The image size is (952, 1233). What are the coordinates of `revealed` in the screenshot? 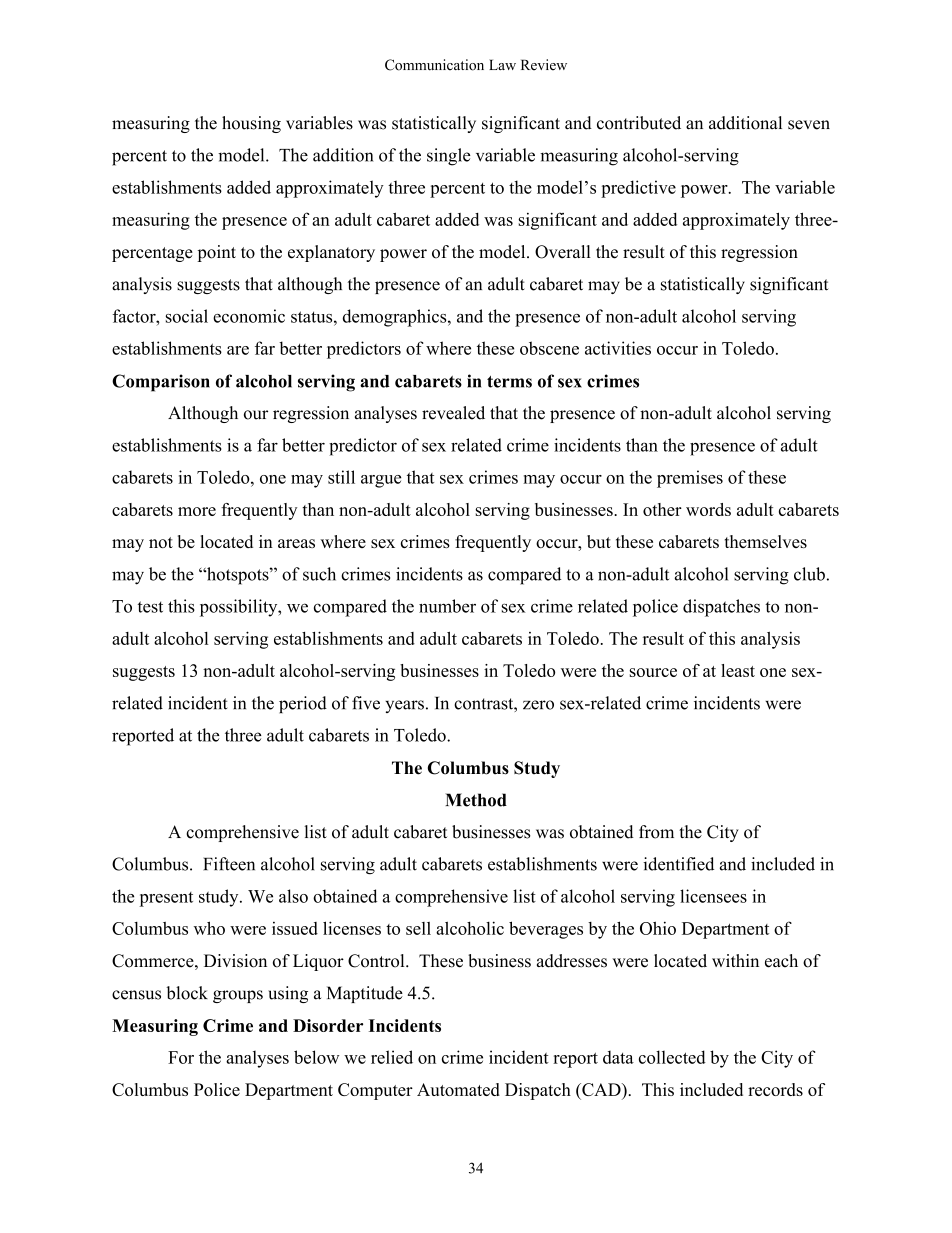 It's located at (453, 413).
